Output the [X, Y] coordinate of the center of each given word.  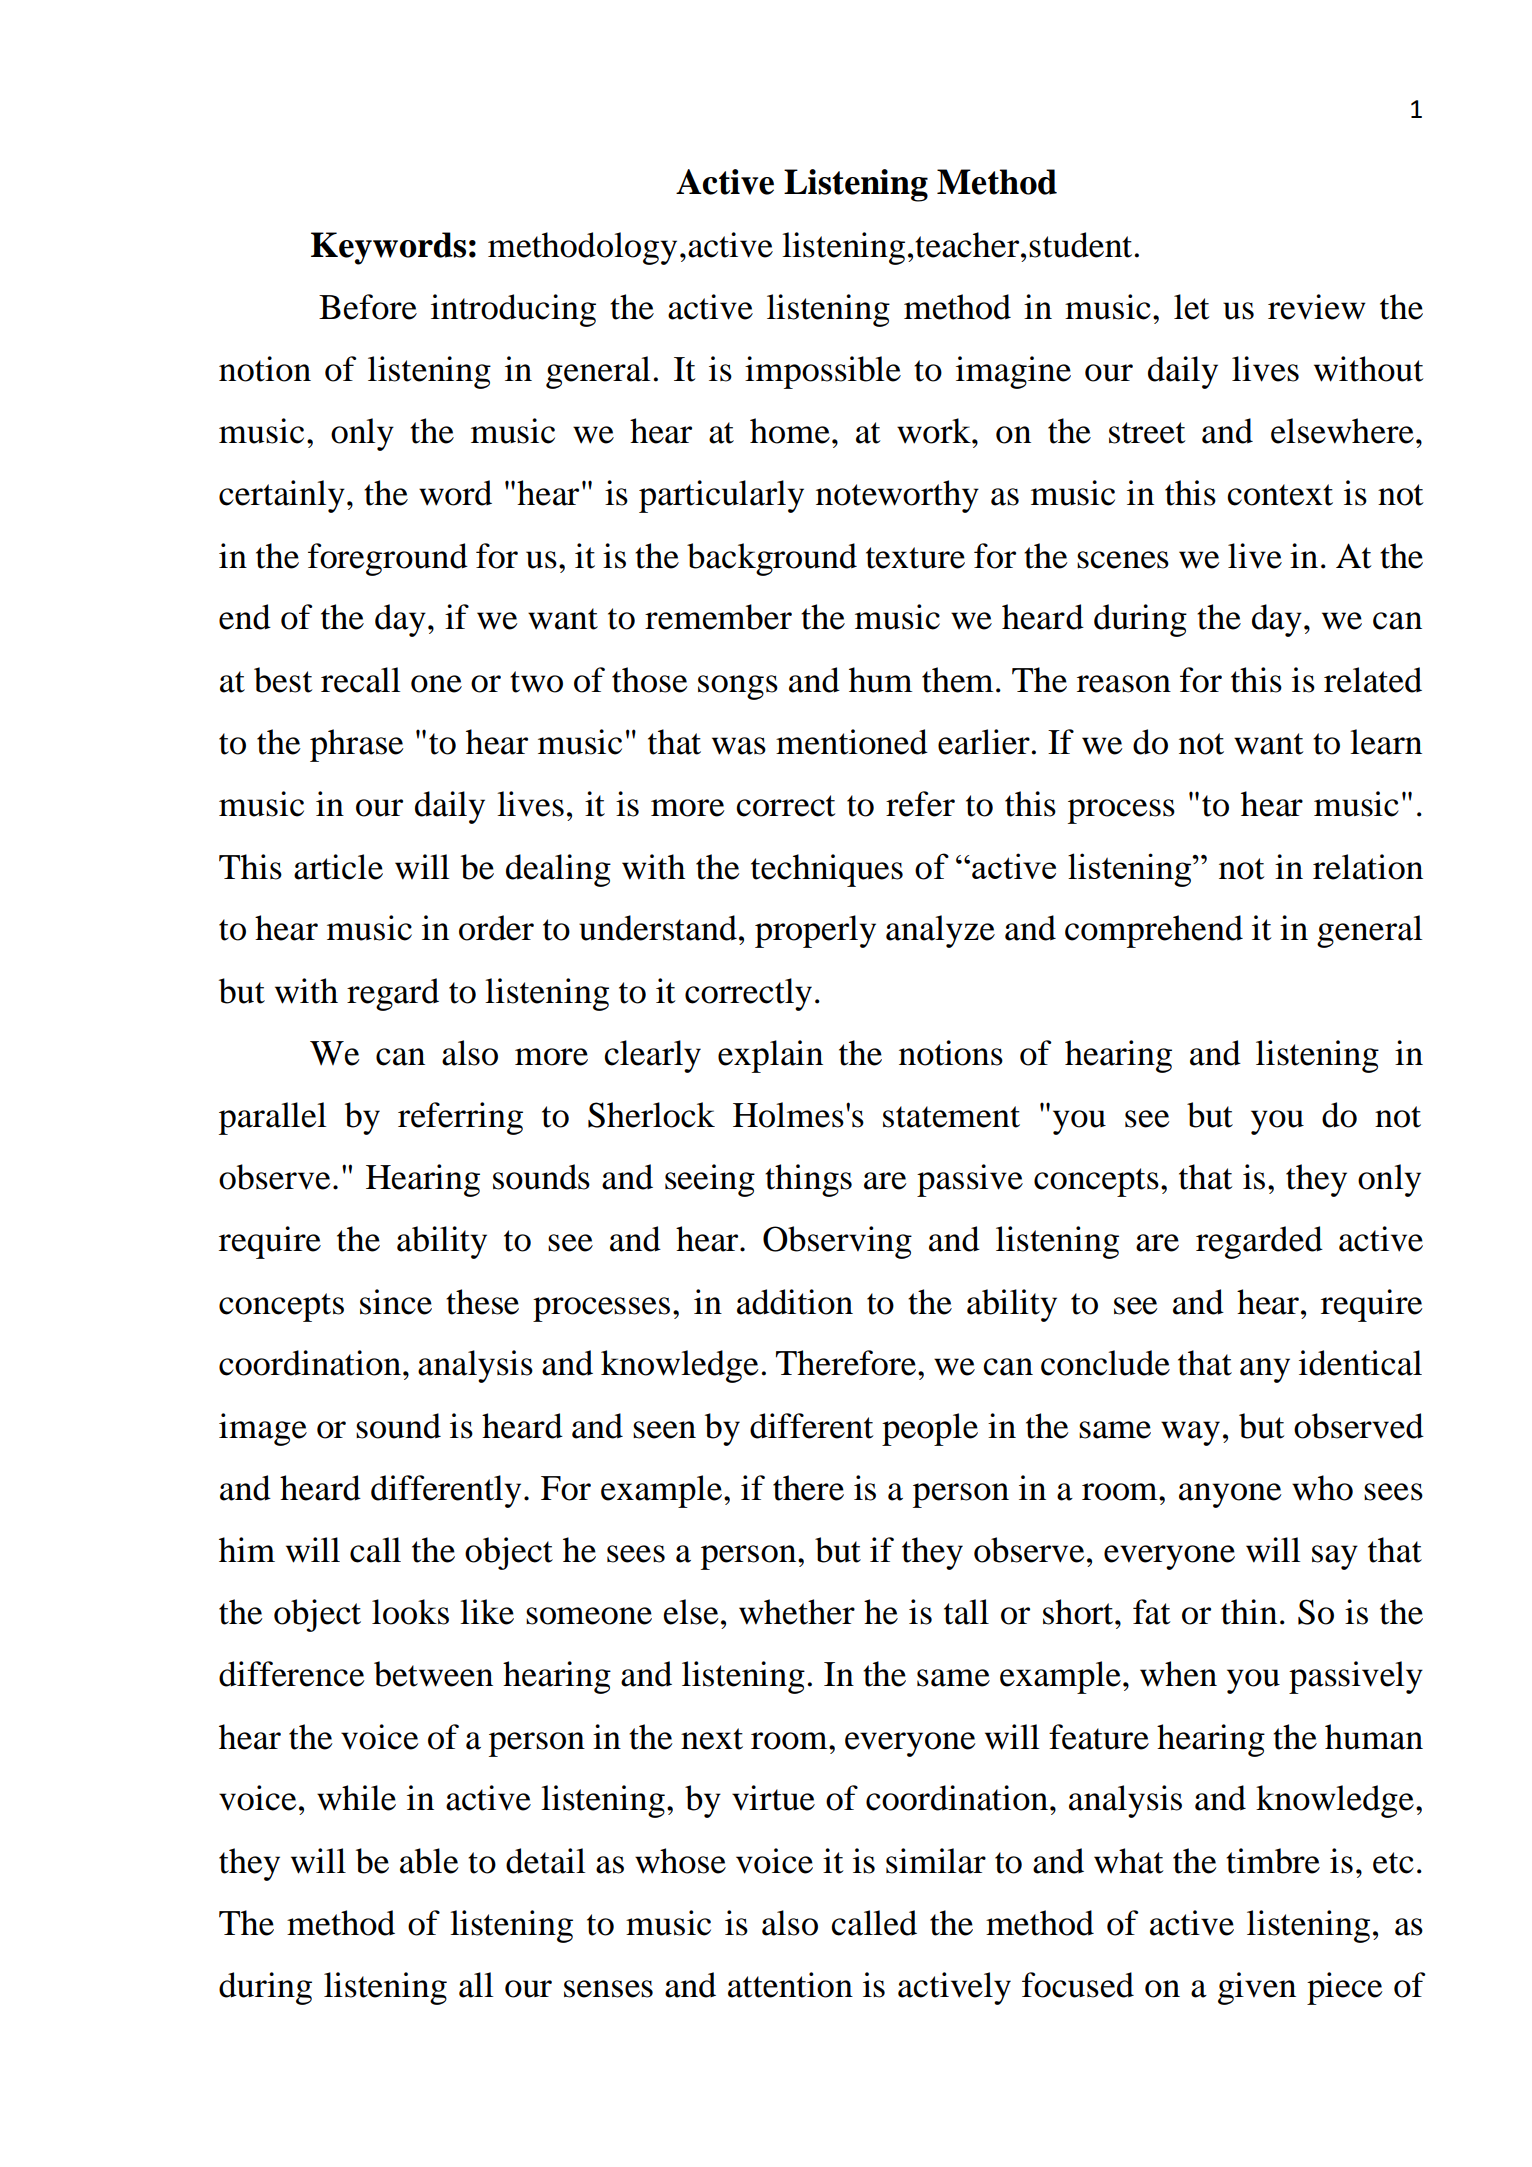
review [1317, 307]
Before [368, 307]
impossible [823, 372]
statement [951, 1117]
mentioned [852, 742]
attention [790, 1985]
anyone [1230, 1495]
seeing [710, 1180]
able [429, 1861]
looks [410, 1612]
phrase [357, 745]
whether [797, 1612]
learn [1386, 742]
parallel [272, 1118]
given [1257, 1988]
